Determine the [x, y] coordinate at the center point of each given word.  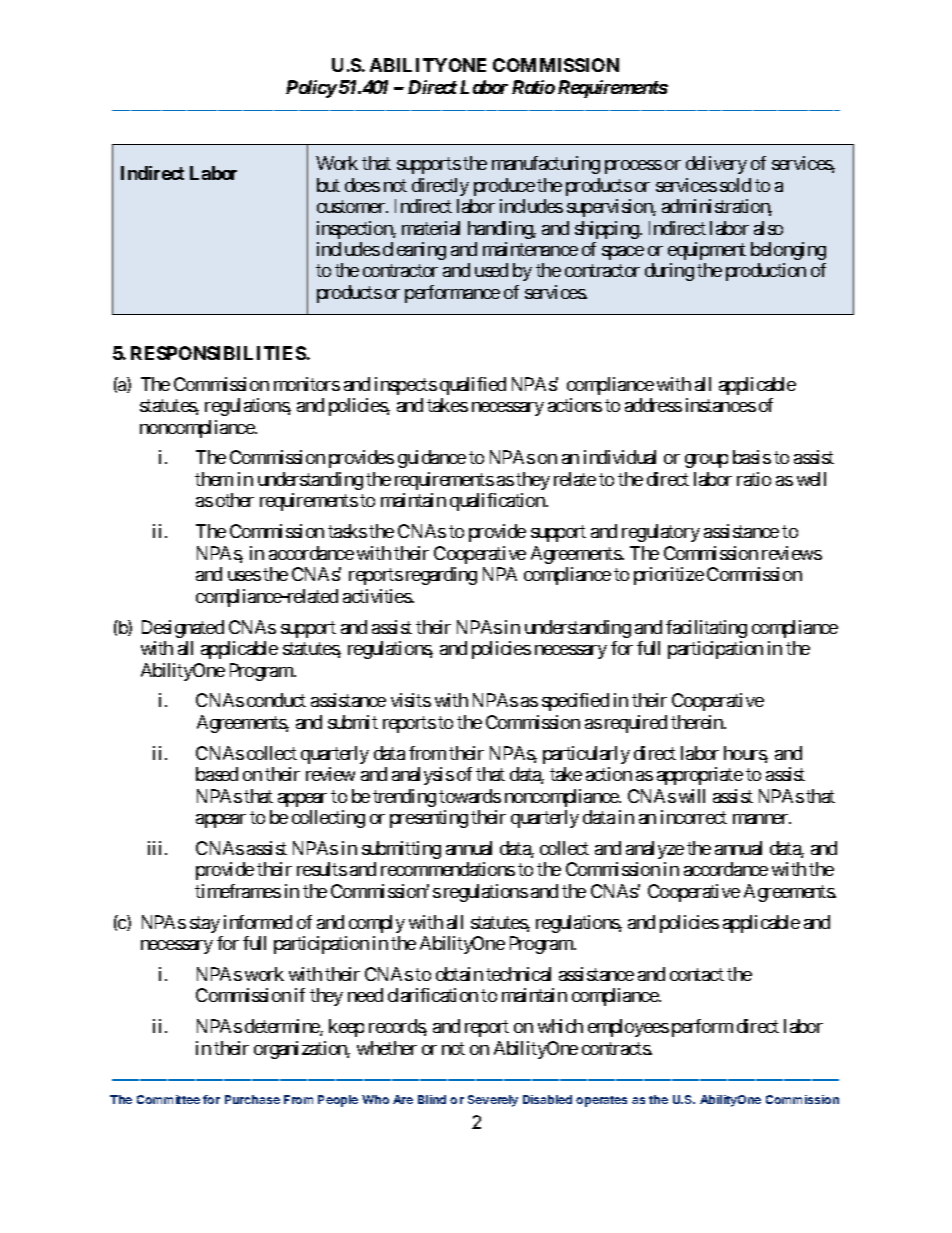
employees [628, 1028]
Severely [493, 1101]
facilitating [706, 629]
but [328, 185]
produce [504, 187]
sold [735, 185]
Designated [183, 629]
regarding [441, 576]
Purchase [252, 1099]
